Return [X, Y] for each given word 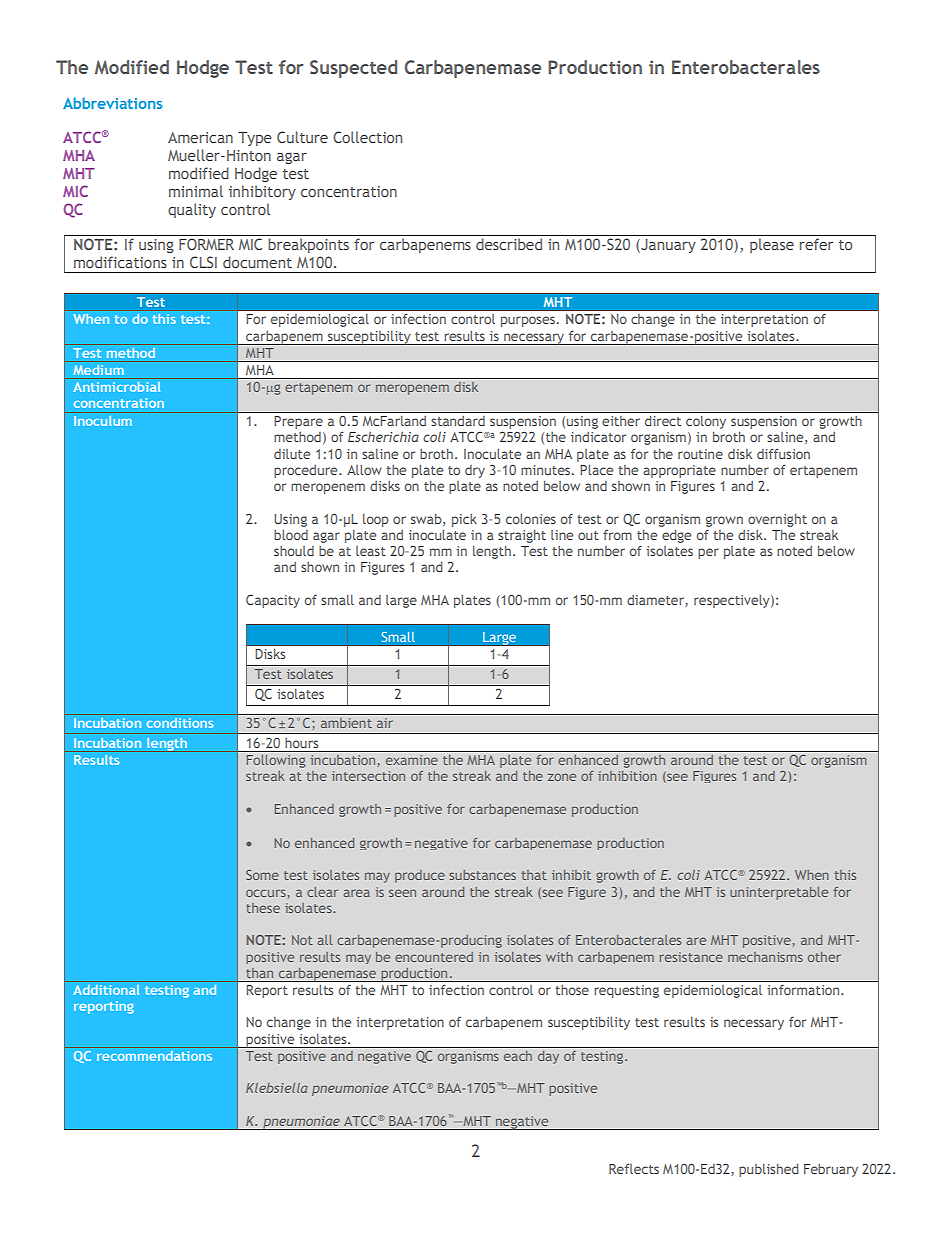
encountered [434, 957]
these [263, 908]
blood [291, 535]
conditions [180, 723]
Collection [367, 137]
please [772, 245]
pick [464, 520]
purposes [528, 321]
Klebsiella [277, 1088]
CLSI [203, 262]
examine [412, 760]
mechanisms [765, 957]
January [667, 246]
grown [724, 521]
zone [562, 777]
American [200, 137]
